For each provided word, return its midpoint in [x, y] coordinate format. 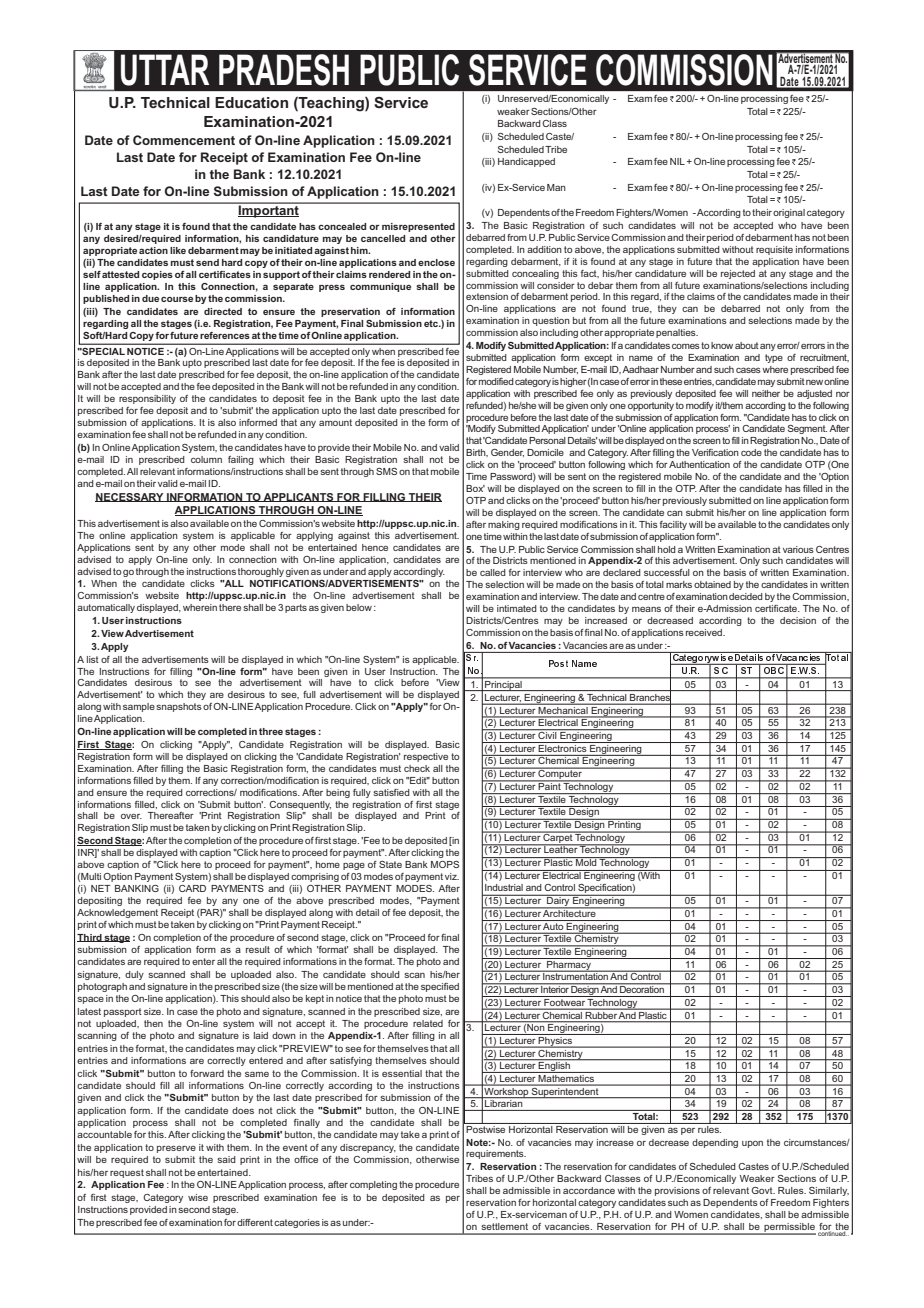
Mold [586, 861]
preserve [176, 1149]
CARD [192, 888]
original [789, 213]
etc [432, 323]
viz [452, 876]
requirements [496, 1154]
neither [766, 393]
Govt [763, 1190]
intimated [517, 608]
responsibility [147, 399]
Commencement [184, 140]
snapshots [179, 707]
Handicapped [526, 162]
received [705, 632]
